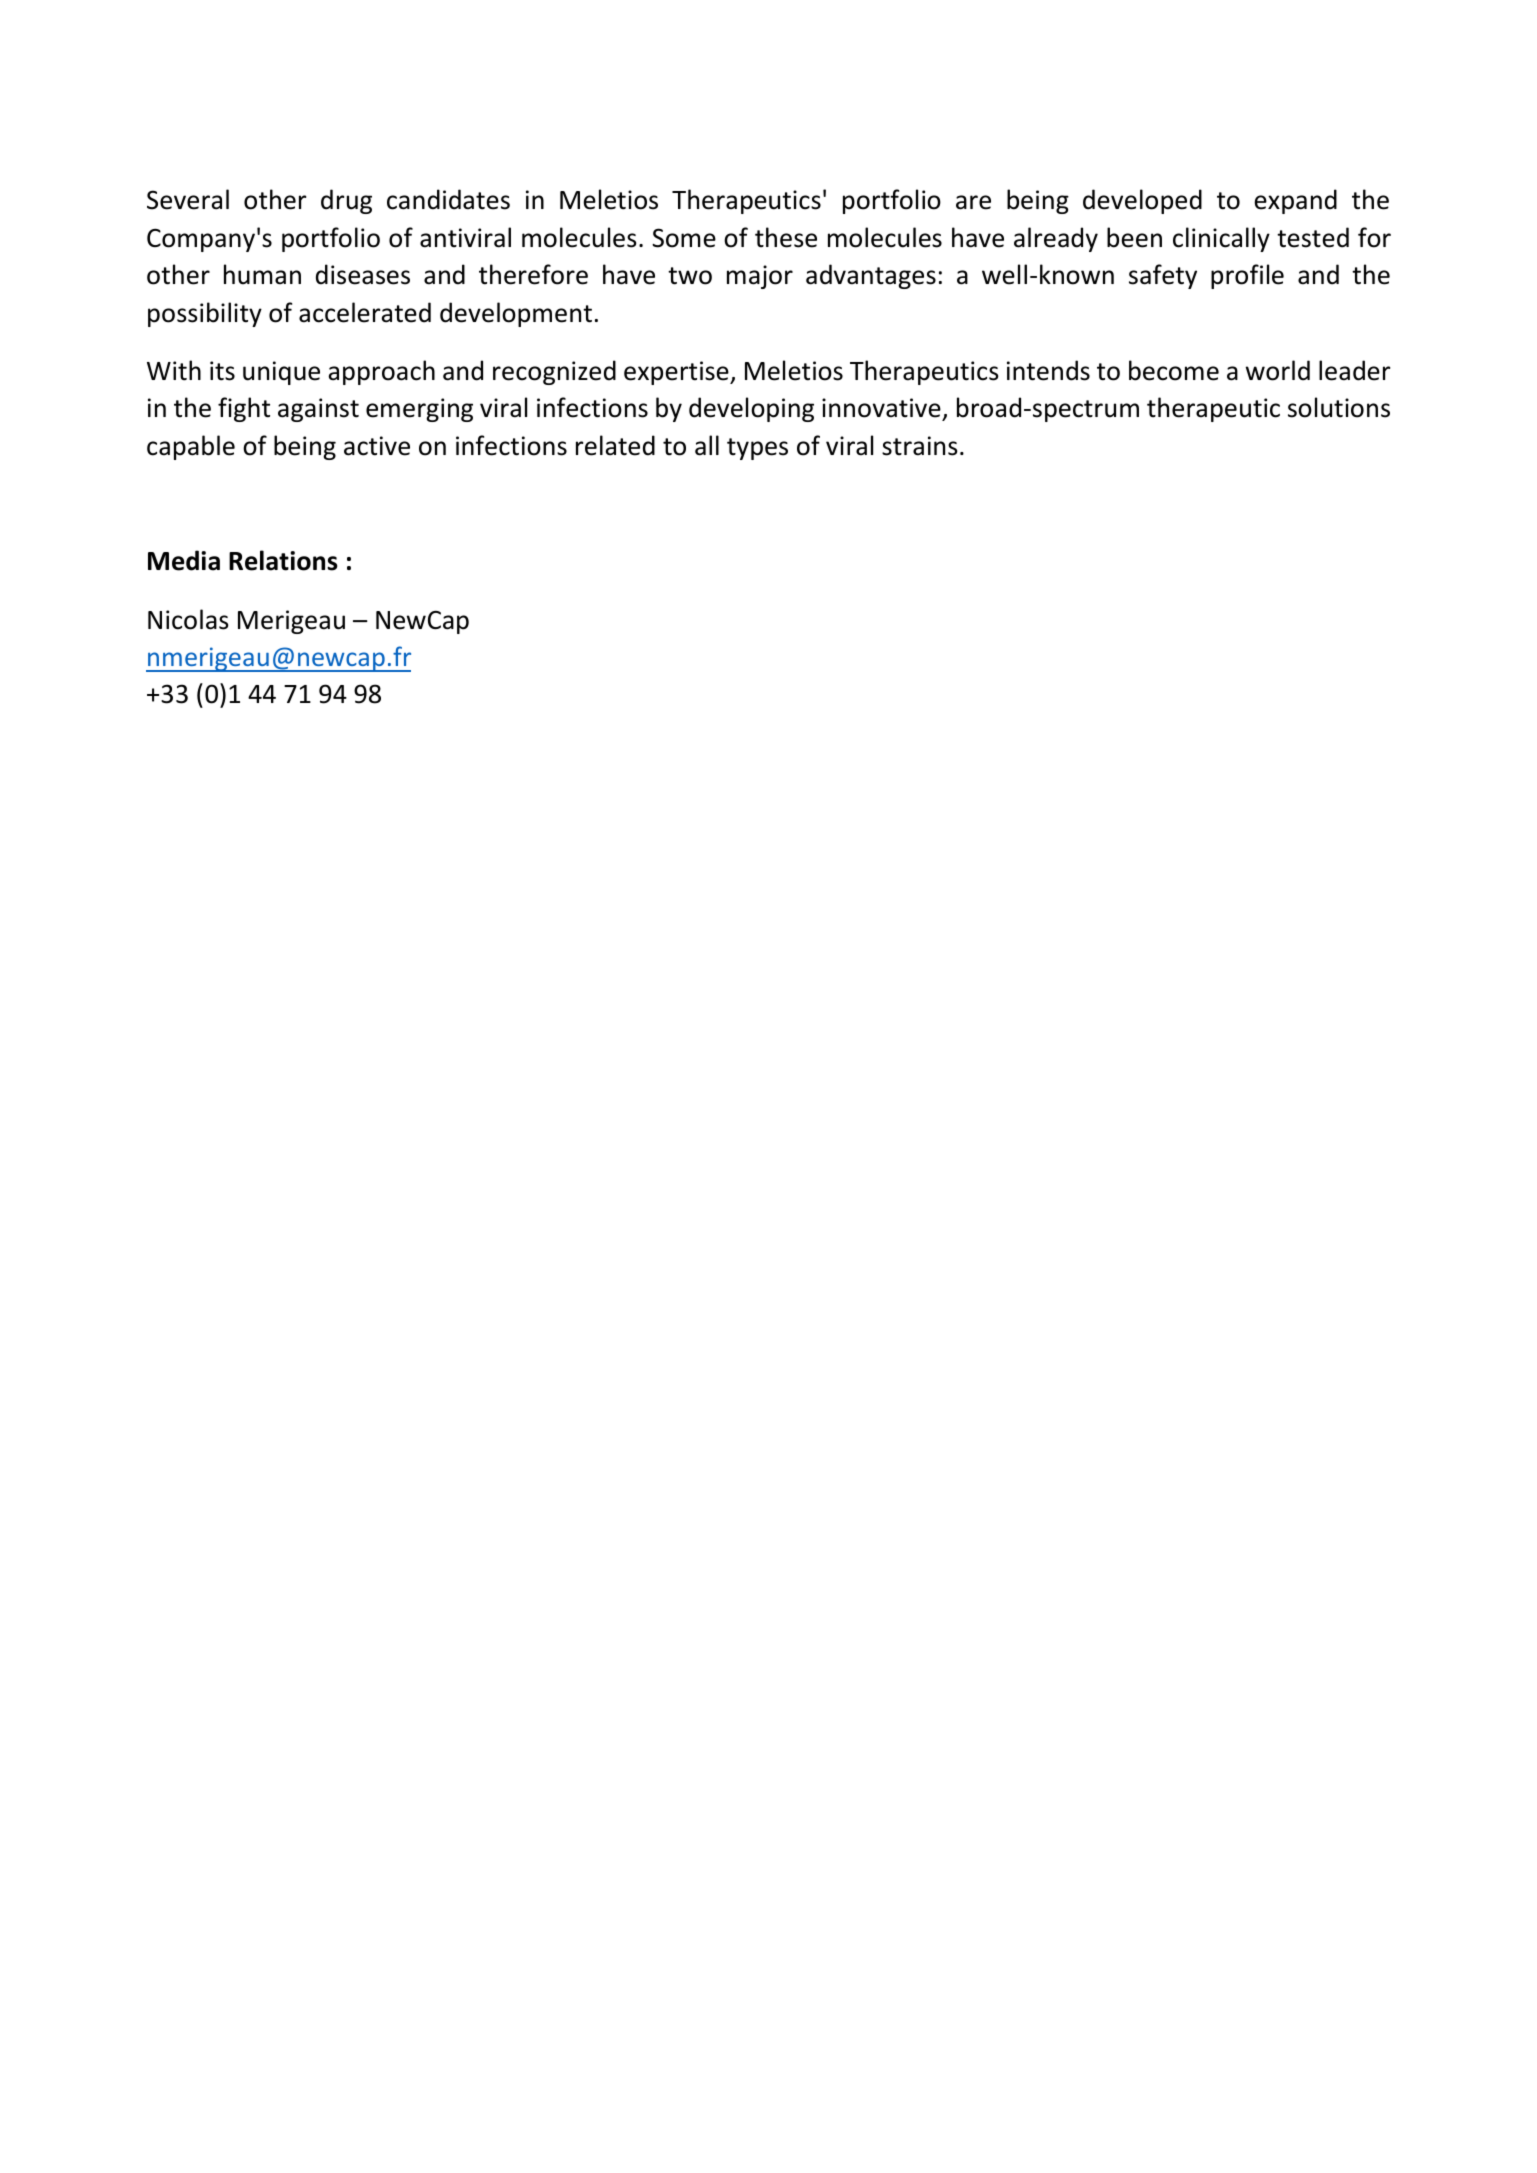  What do you see at coordinates (346, 201) in the page?
I see `drug` at bounding box center [346, 201].
